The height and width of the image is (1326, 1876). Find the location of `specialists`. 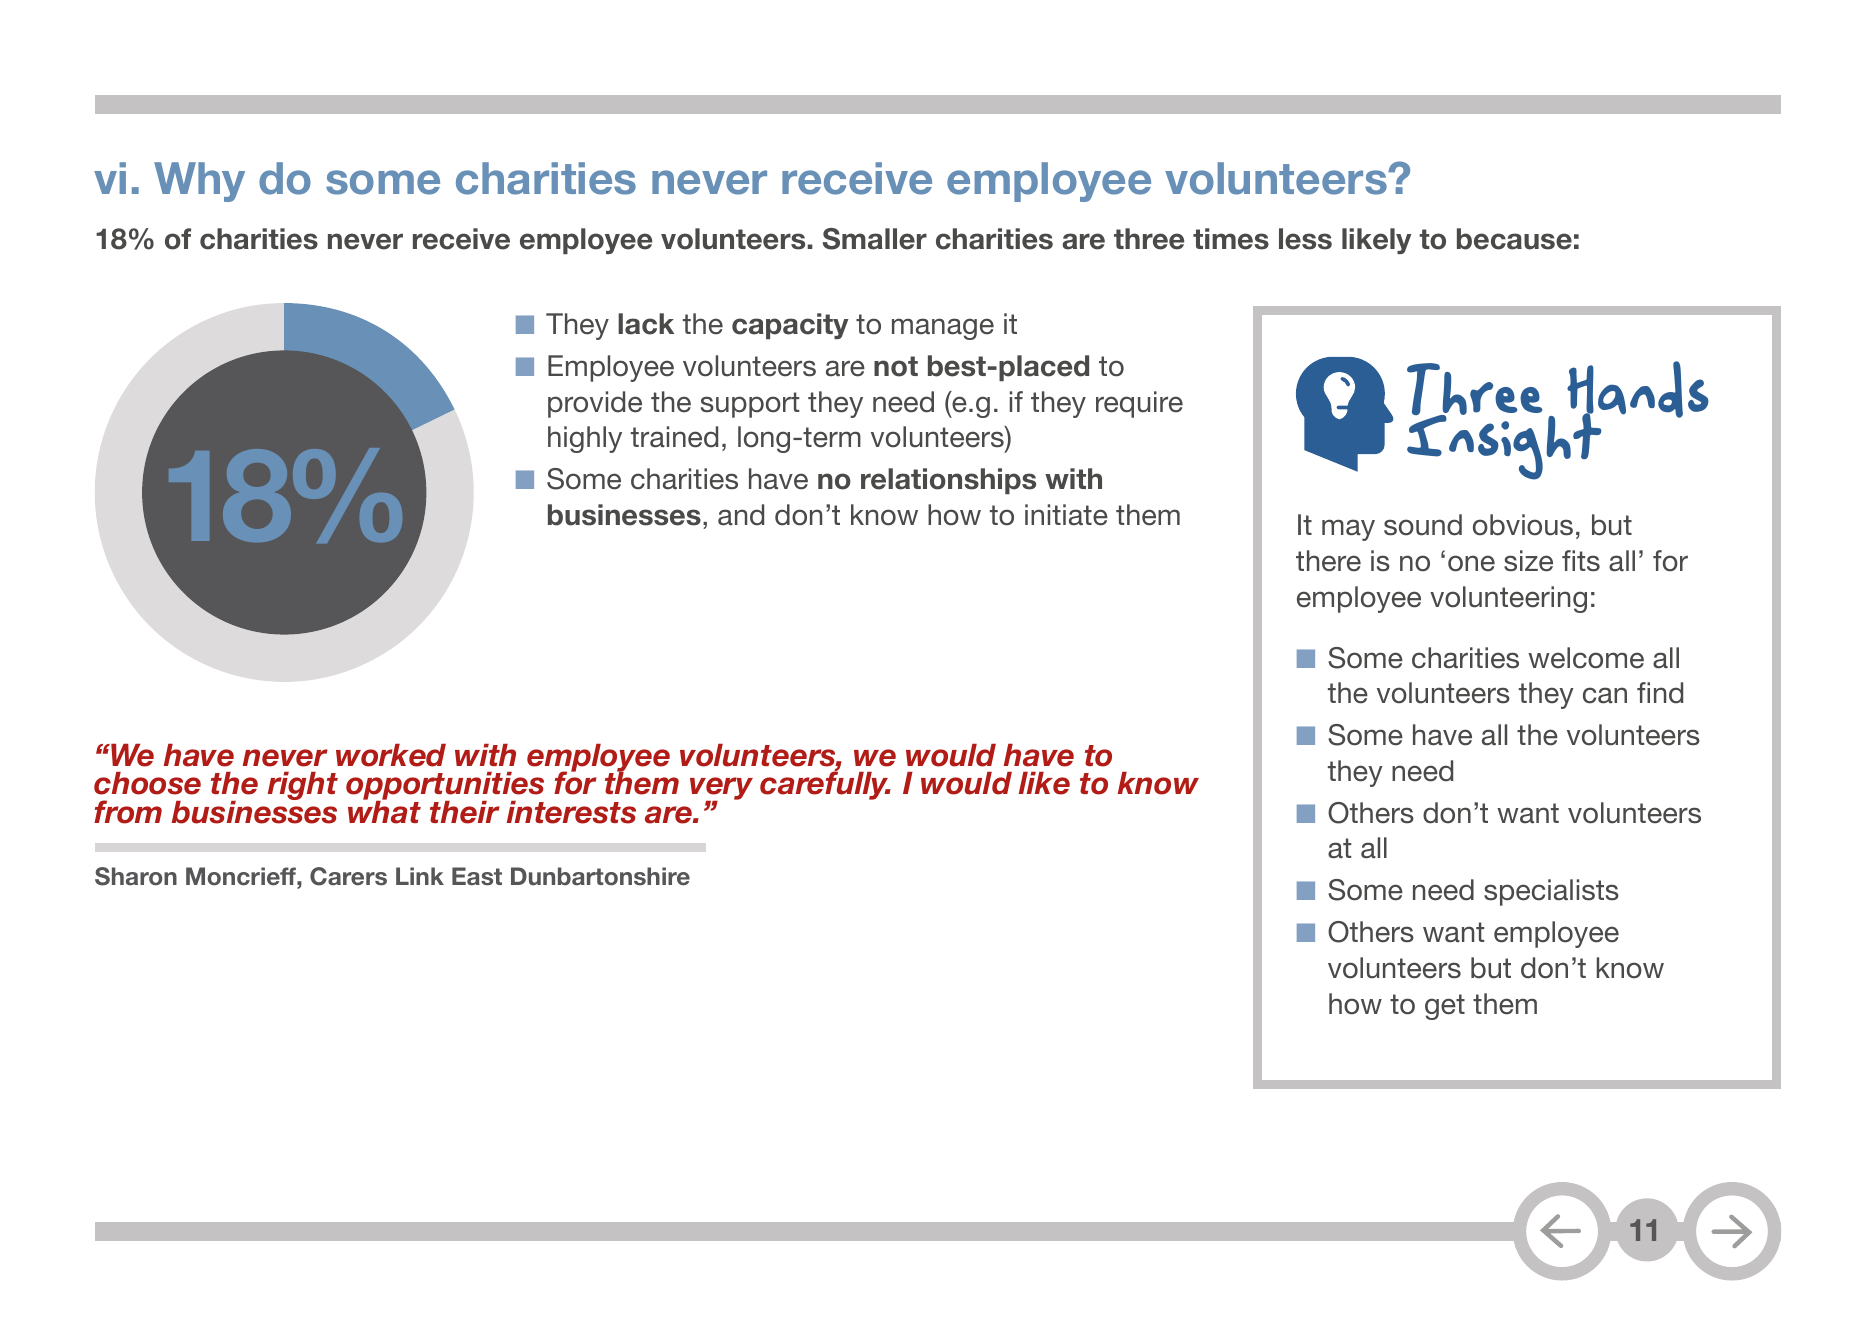

specialists is located at coordinates (1551, 892).
